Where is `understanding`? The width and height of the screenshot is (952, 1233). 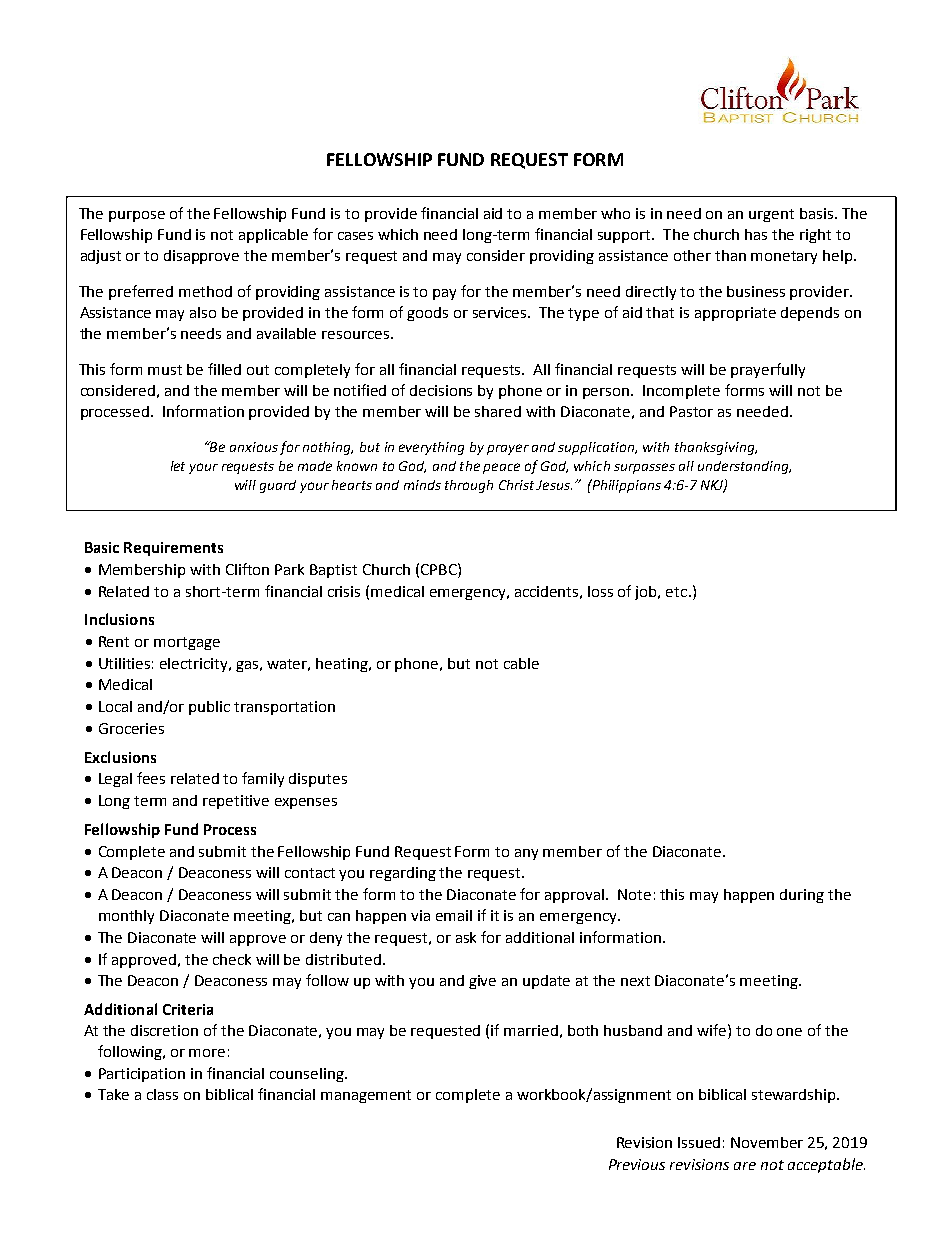 understanding is located at coordinates (744, 467).
